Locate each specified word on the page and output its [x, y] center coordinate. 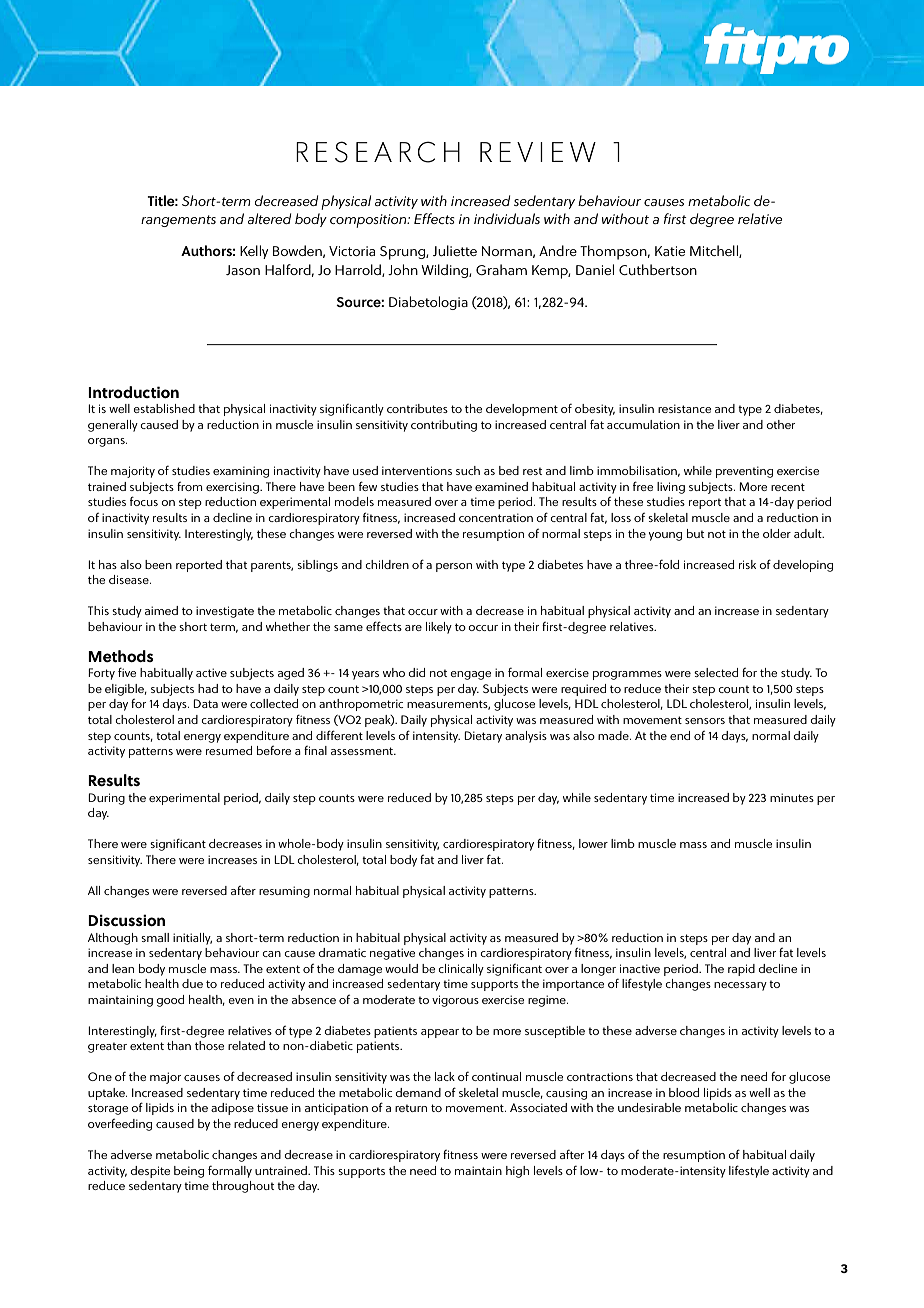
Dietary [483, 737]
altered [269, 218]
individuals [507, 218]
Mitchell [715, 251]
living [671, 488]
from [189, 486]
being [189, 1172]
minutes [792, 797]
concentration [496, 517]
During [106, 799]
